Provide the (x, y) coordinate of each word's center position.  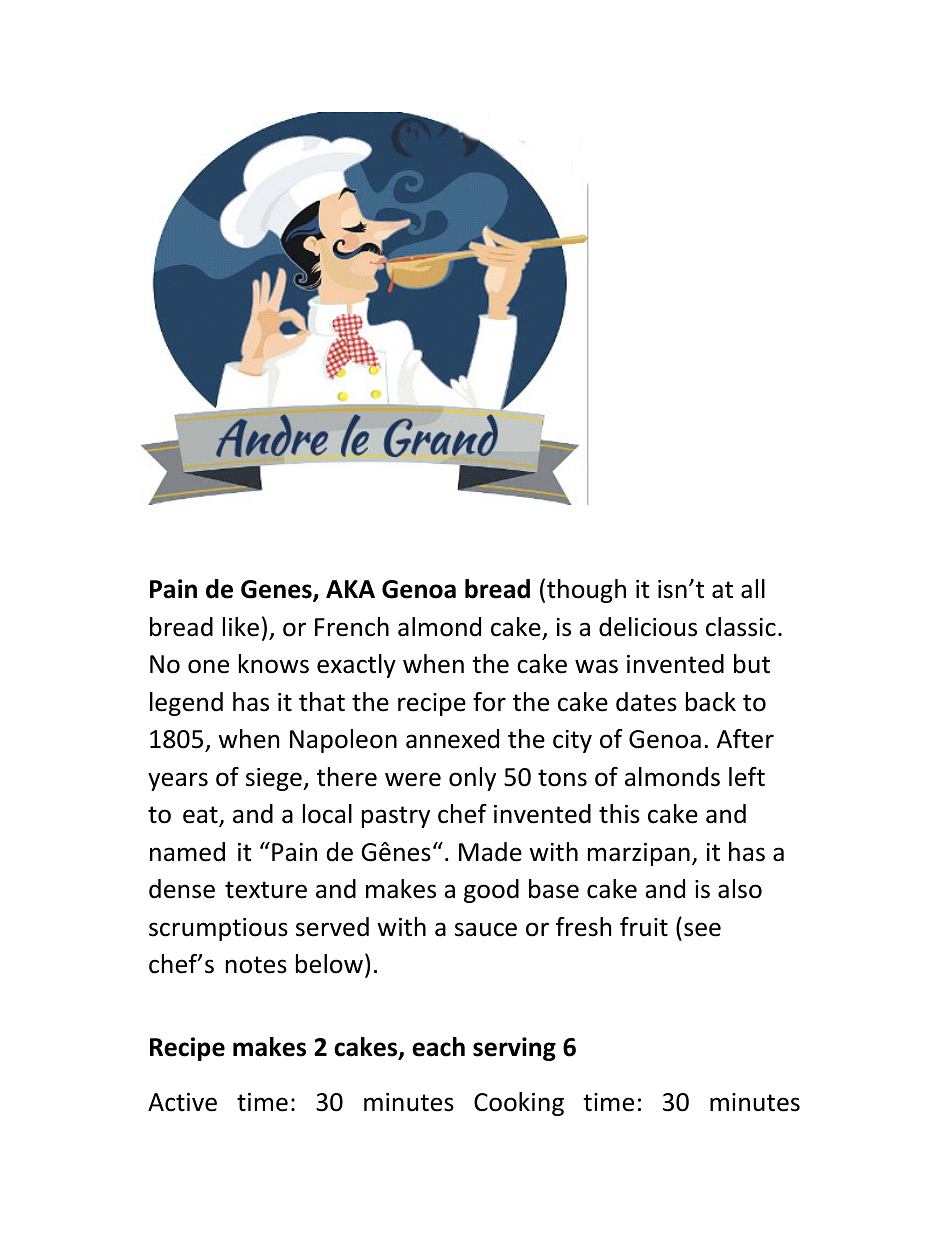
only (472, 779)
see (702, 929)
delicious (648, 627)
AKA (350, 589)
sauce (486, 929)
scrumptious (218, 929)
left (747, 777)
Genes (277, 590)
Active (182, 1102)
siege (275, 779)
